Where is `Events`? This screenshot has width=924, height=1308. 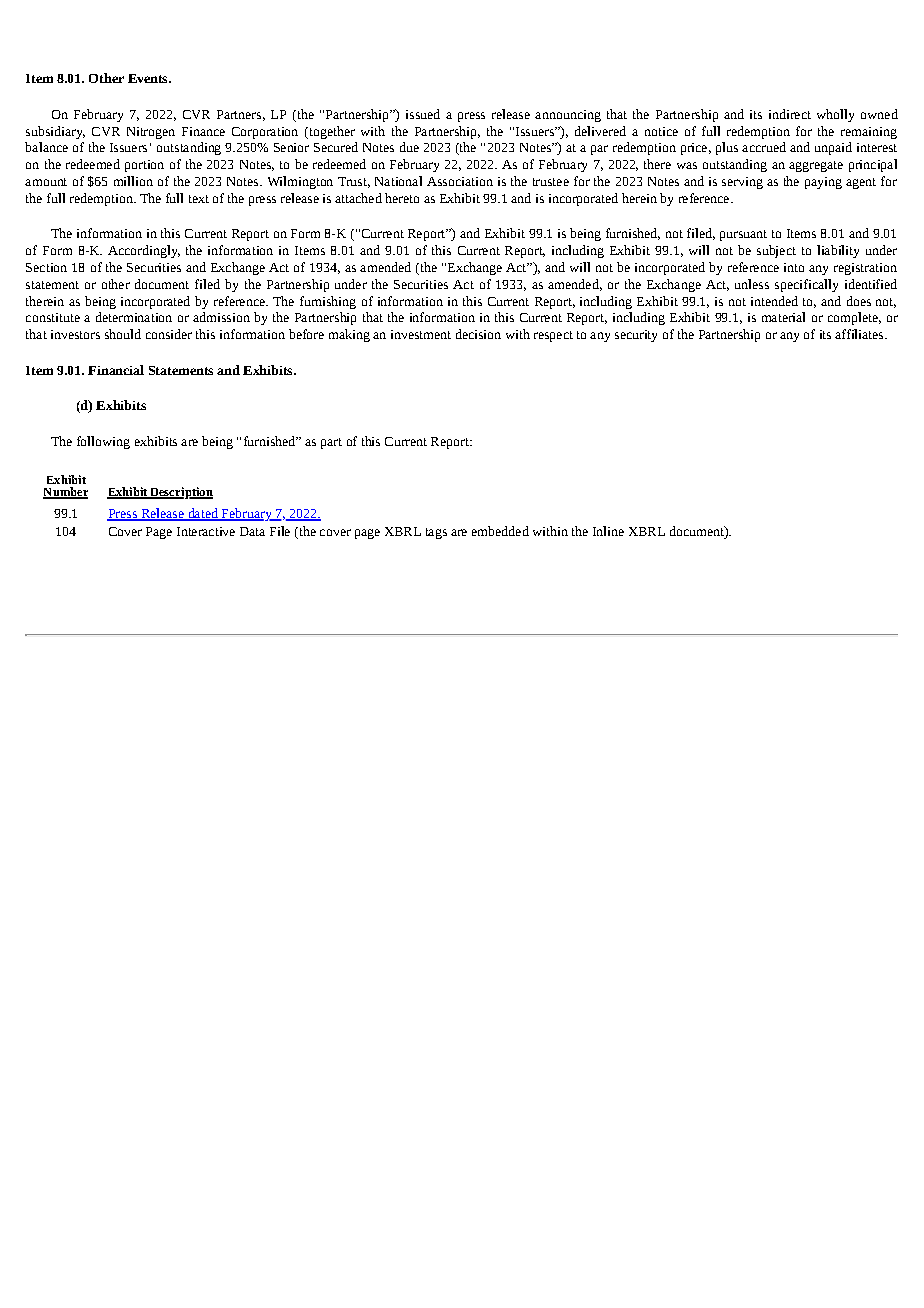 Events is located at coordinates (149, 78).
